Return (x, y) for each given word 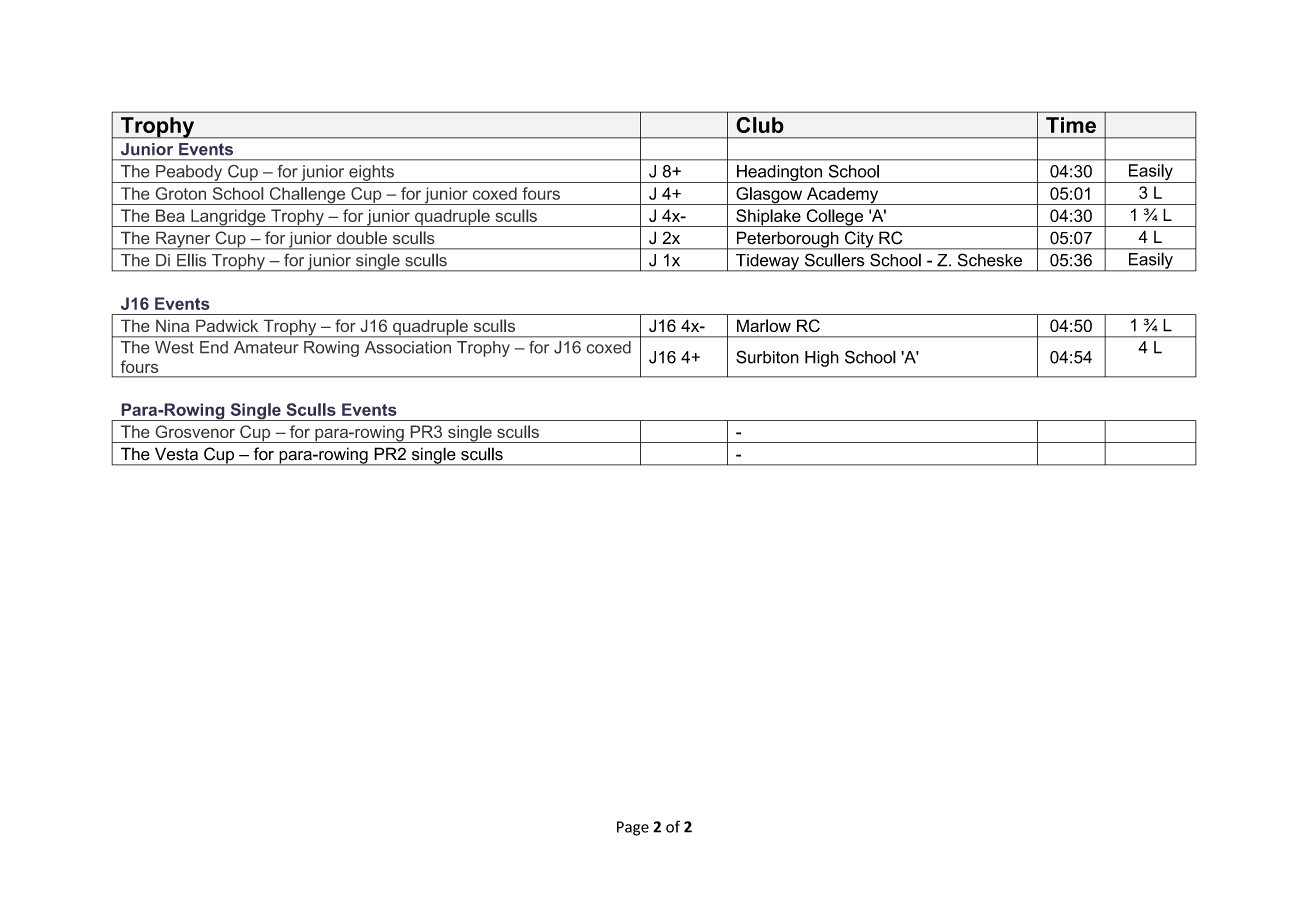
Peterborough (787, 240)
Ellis (191, 260)
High (822, 359)
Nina (172, 325)
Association (408, 347)
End (214, 347)
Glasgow (769, 196)
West (174, 347)
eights (371, 174)
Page (633, 828)
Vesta (176, 454)
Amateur (266, 347)
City (859, 240)
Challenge (307, 196)
